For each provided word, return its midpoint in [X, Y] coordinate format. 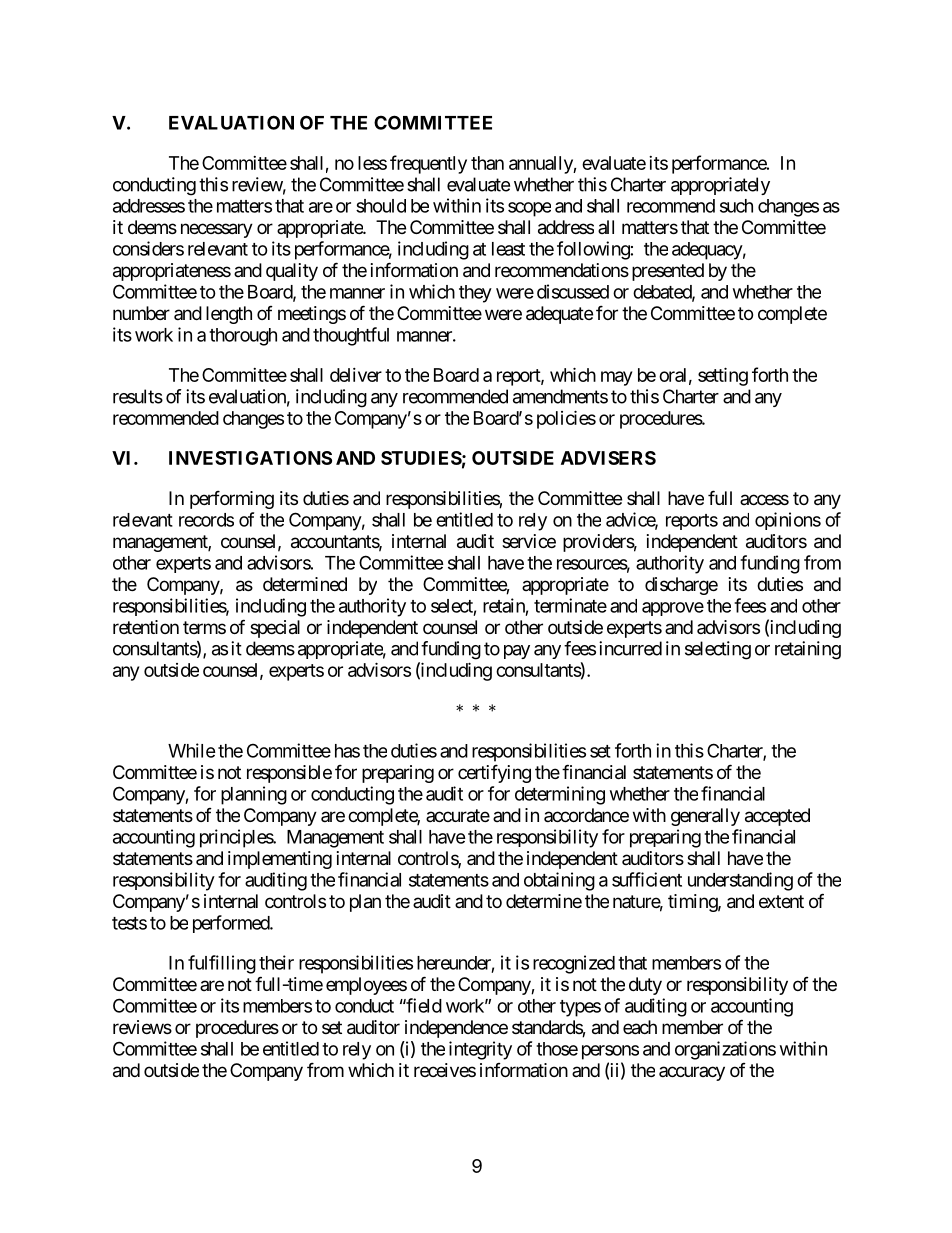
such [736, 206]
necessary [217, 230]
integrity [480, 1050]
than [487, 163]
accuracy [692, 1073]
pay [517, 652]
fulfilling [222, 964]
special [275, 629]
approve [673, 609]
